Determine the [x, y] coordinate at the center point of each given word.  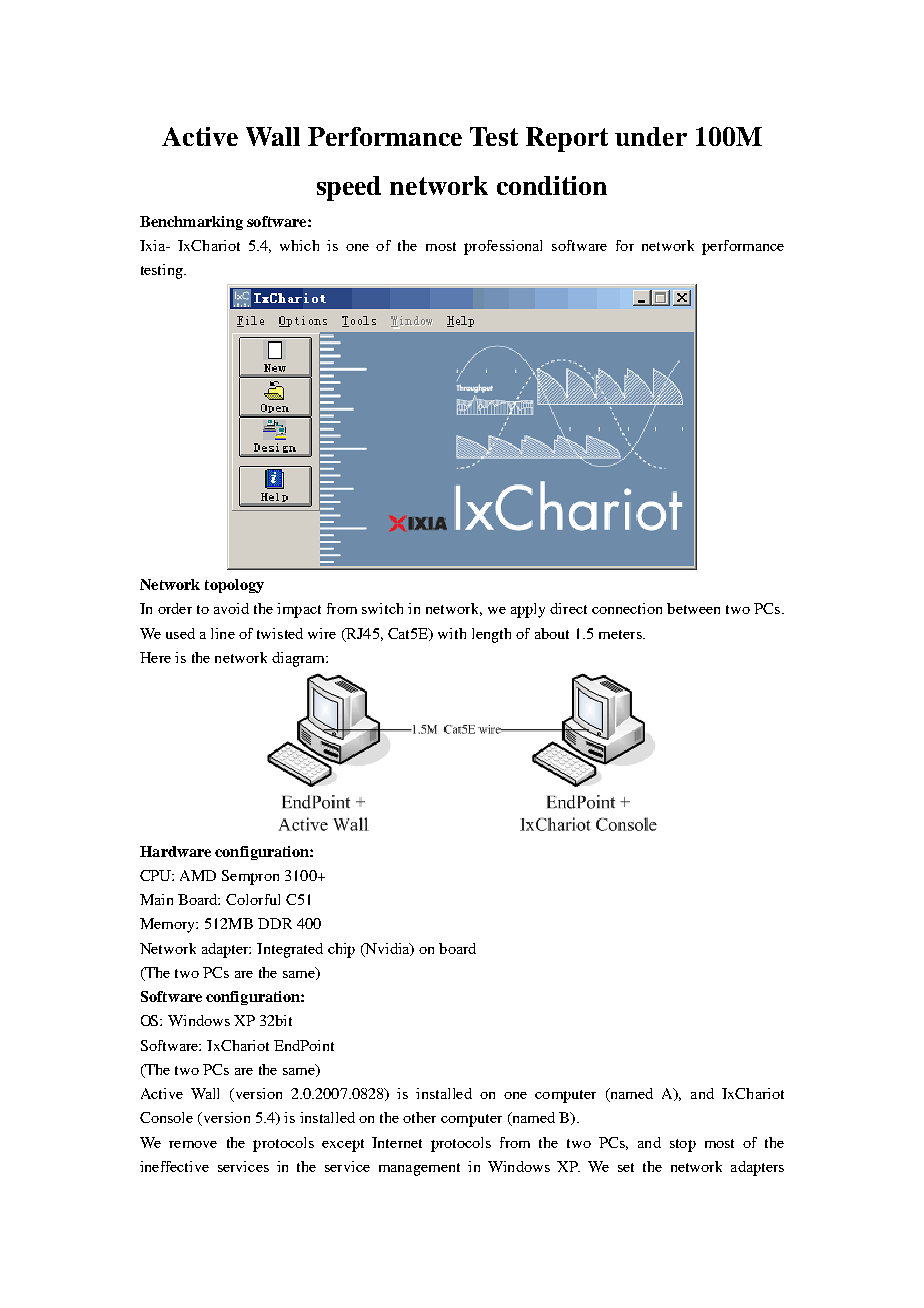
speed [349, 188]
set [626, 1167]
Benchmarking [191, 223]
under [651, 136]
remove [193, 1144]
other [419, 1117]
